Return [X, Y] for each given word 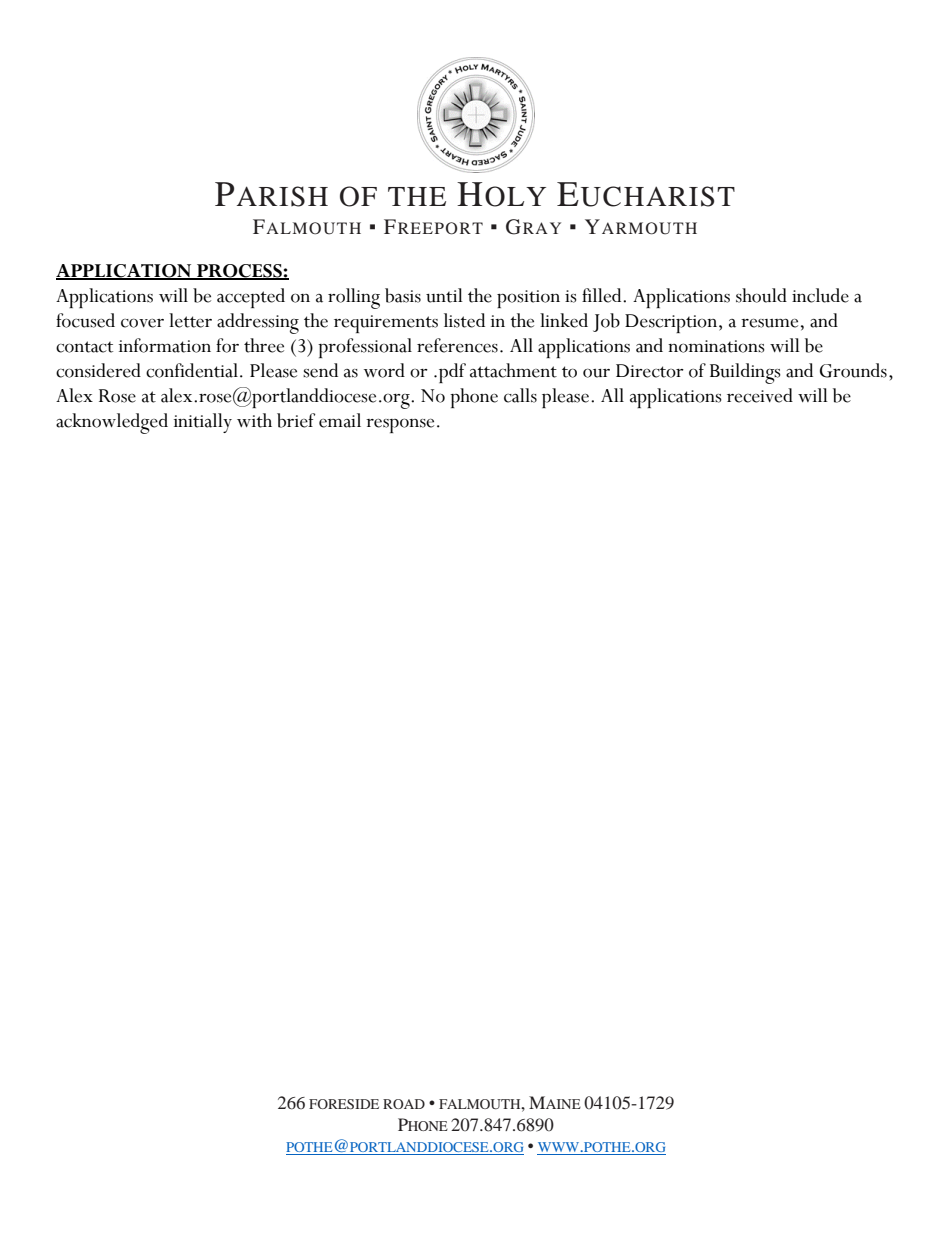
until [444, 295]
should [761, 295]
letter [190, 320]
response [400, 425]
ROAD [404, 1104]
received [760, 395]
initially [203, 423]
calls [520, 395]
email [340, 420]
